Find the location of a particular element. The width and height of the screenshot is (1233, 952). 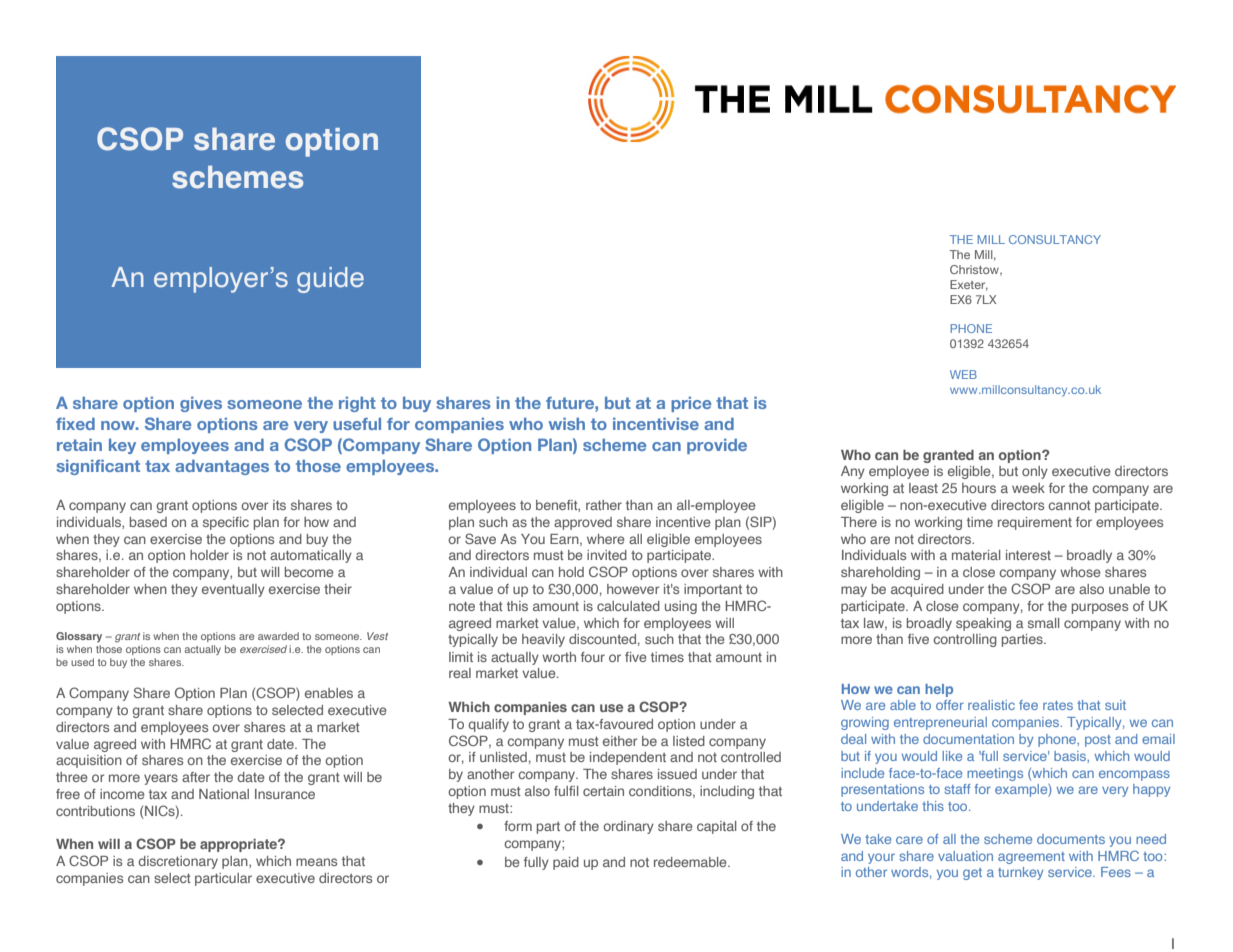

however is located at coordinates (633, 589).
